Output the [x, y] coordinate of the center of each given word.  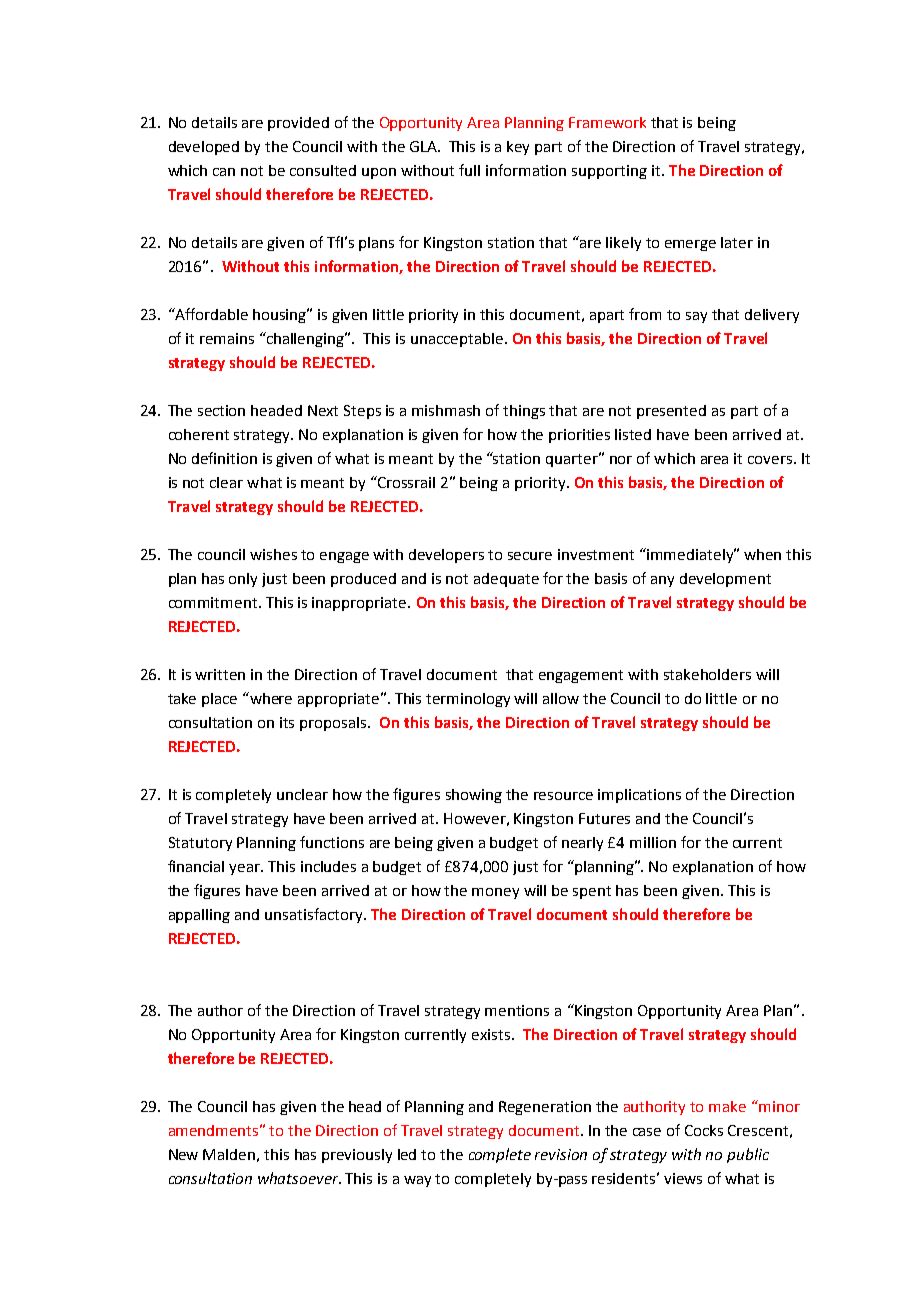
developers [446, 556]
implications [639, 796]
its [287, 722]
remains [227, 338]
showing [474, 796]
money [495, 893]
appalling [199, 916]
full [469, 170]
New [183, 1154]
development [725, 580]
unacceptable [457, 340]
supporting [609, 172]
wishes [273, 554]
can [224, 172]
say [696, 317]
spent [592, 892]
